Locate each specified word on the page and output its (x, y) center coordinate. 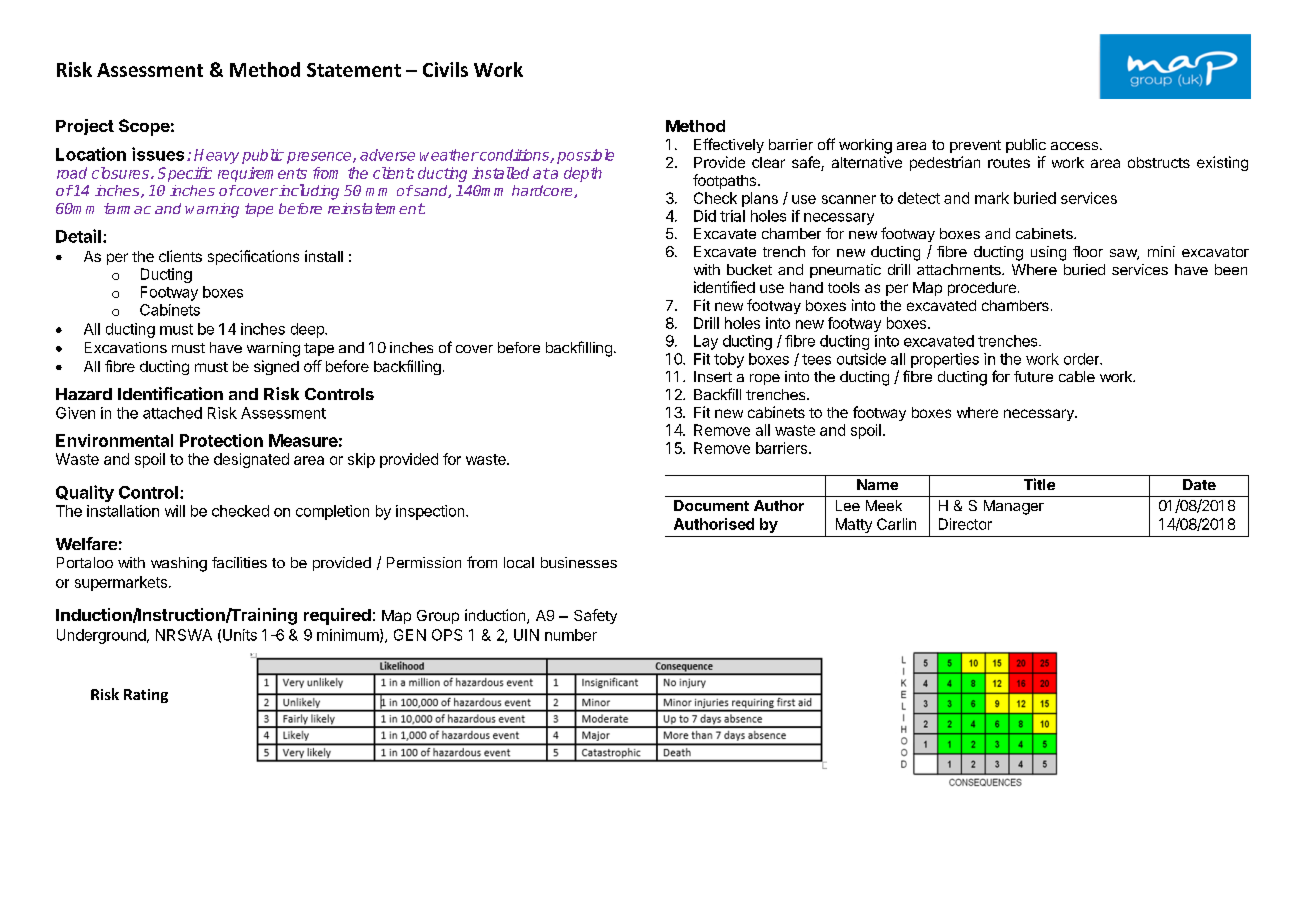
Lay (706, 342)
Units (240, 635)
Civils (445, 69)
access (1074, 146)
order (1083, 359)
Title (1039, 484)
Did (705, 216)
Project (85, 127)
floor (1088, 251)
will (175, 511)
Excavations (126, 347)
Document (711, 505)
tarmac (127, 208)
